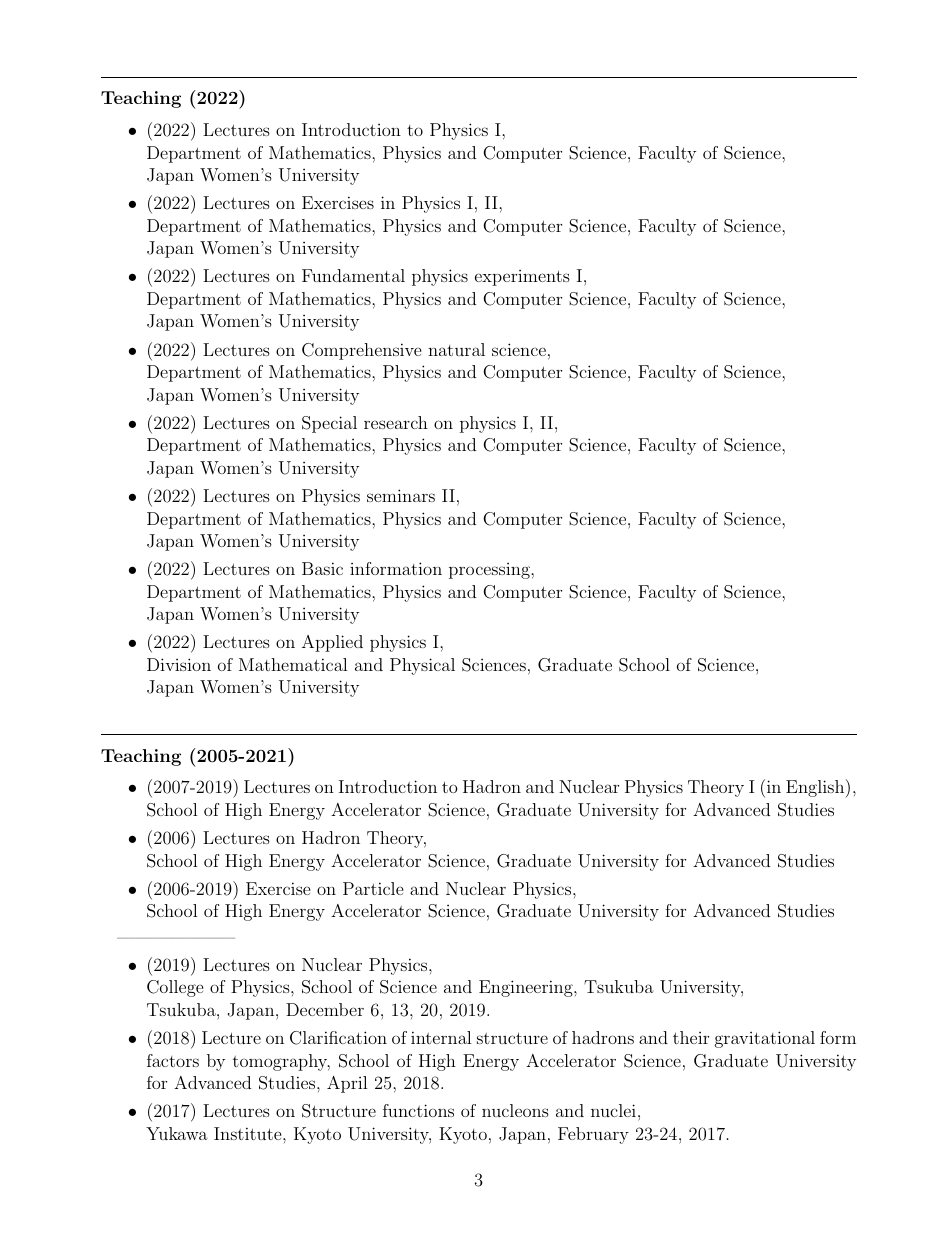  I want to click on Fundamental, so click(353, 275).
